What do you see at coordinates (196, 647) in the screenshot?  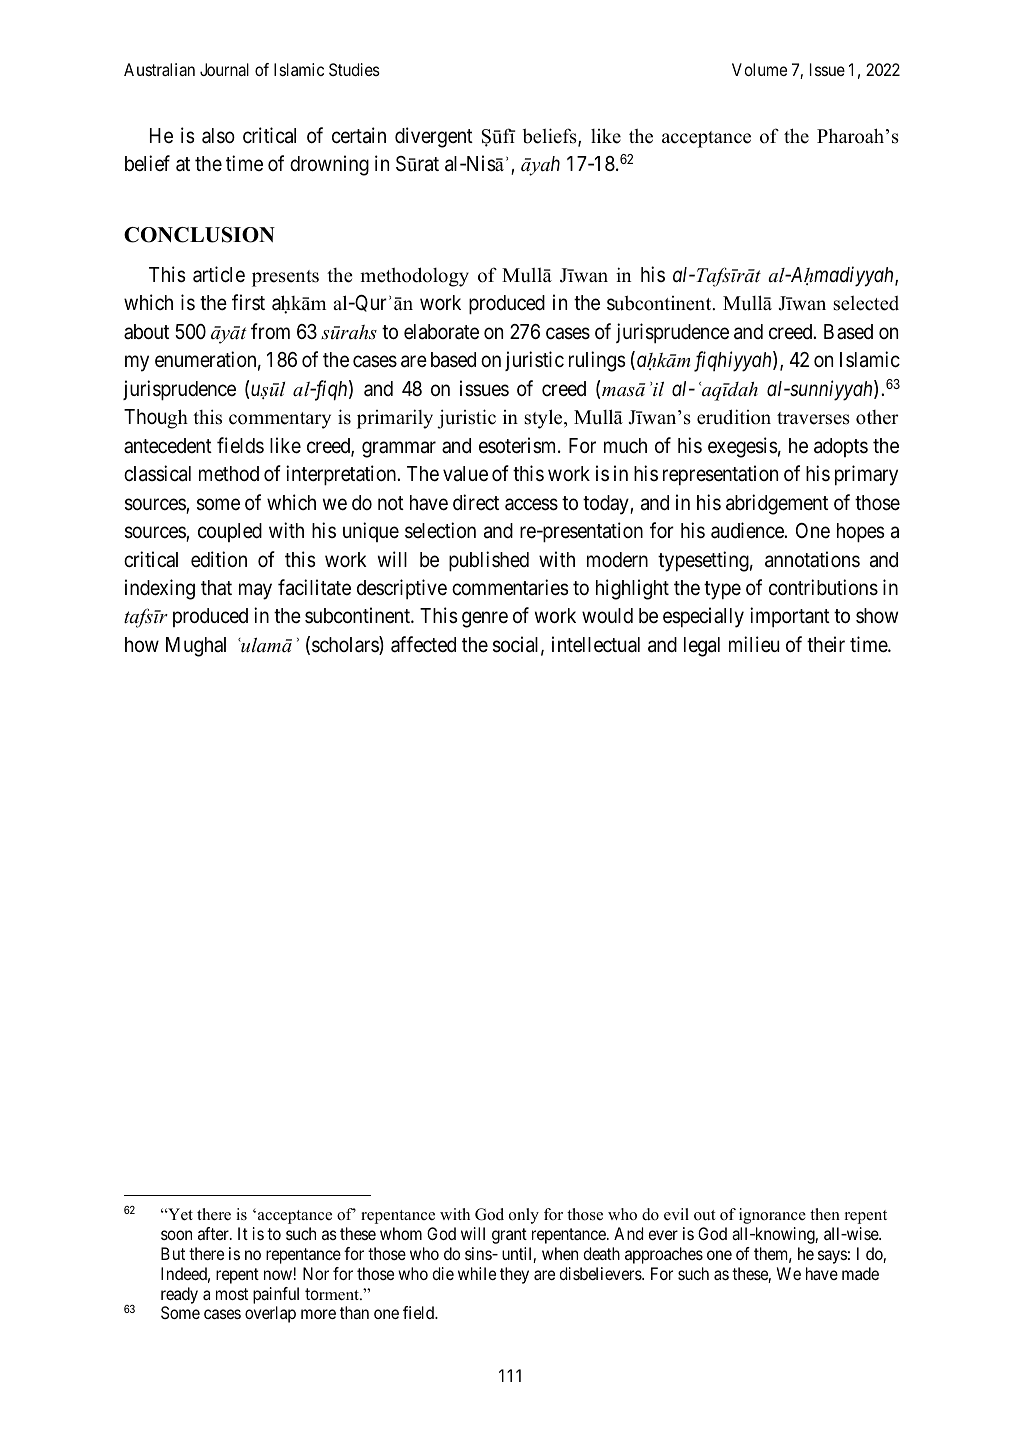 I see `Mughal` at bounding box center [196, 647].
